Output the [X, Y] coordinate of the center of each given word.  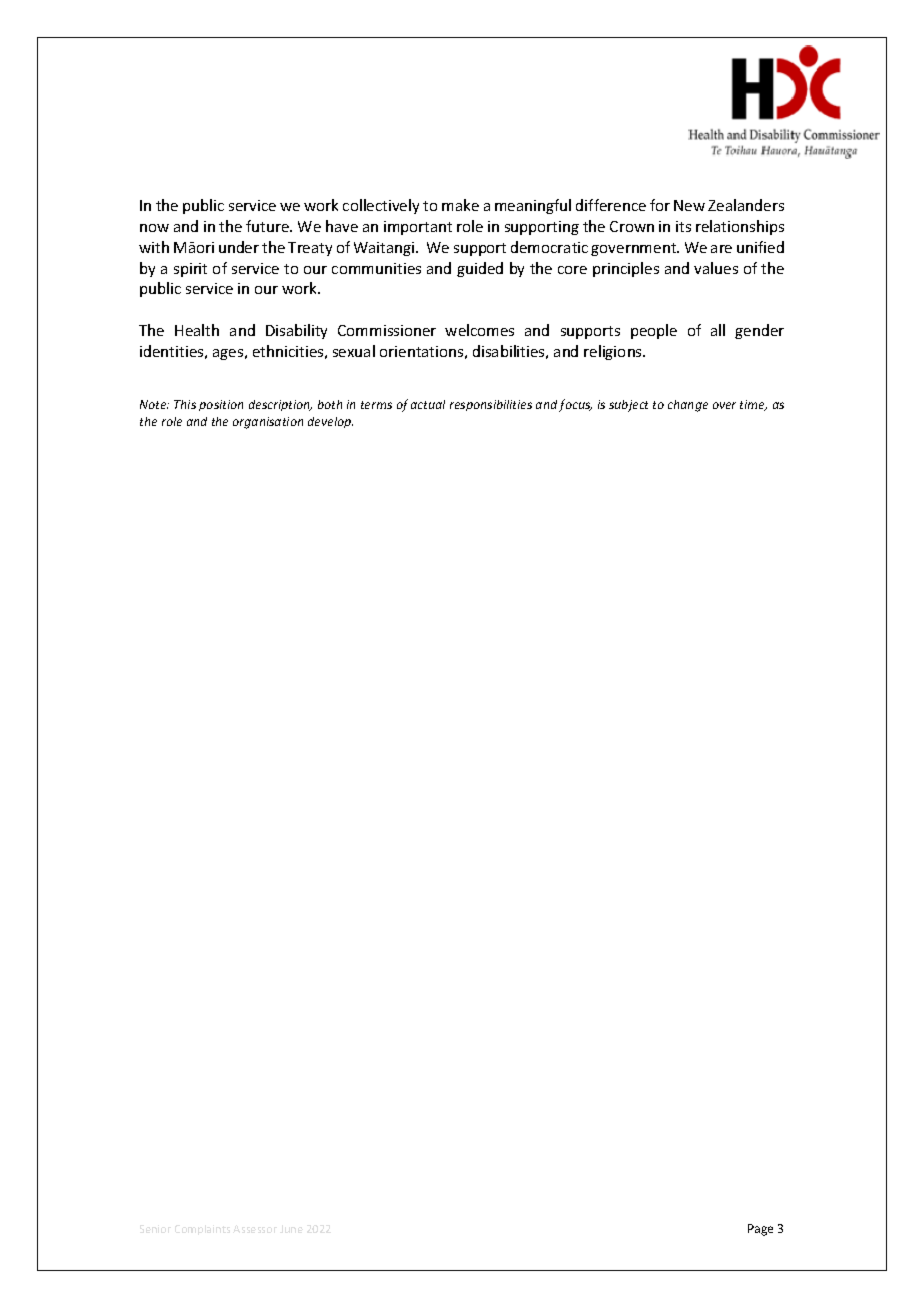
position [221, 405]
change [688, 406]
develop [330, 422]
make [460, 205]
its [683, 226]
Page [760, 1230]
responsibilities [491, 405]
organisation [268, 423]
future [269, 226]
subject [628, 406]
